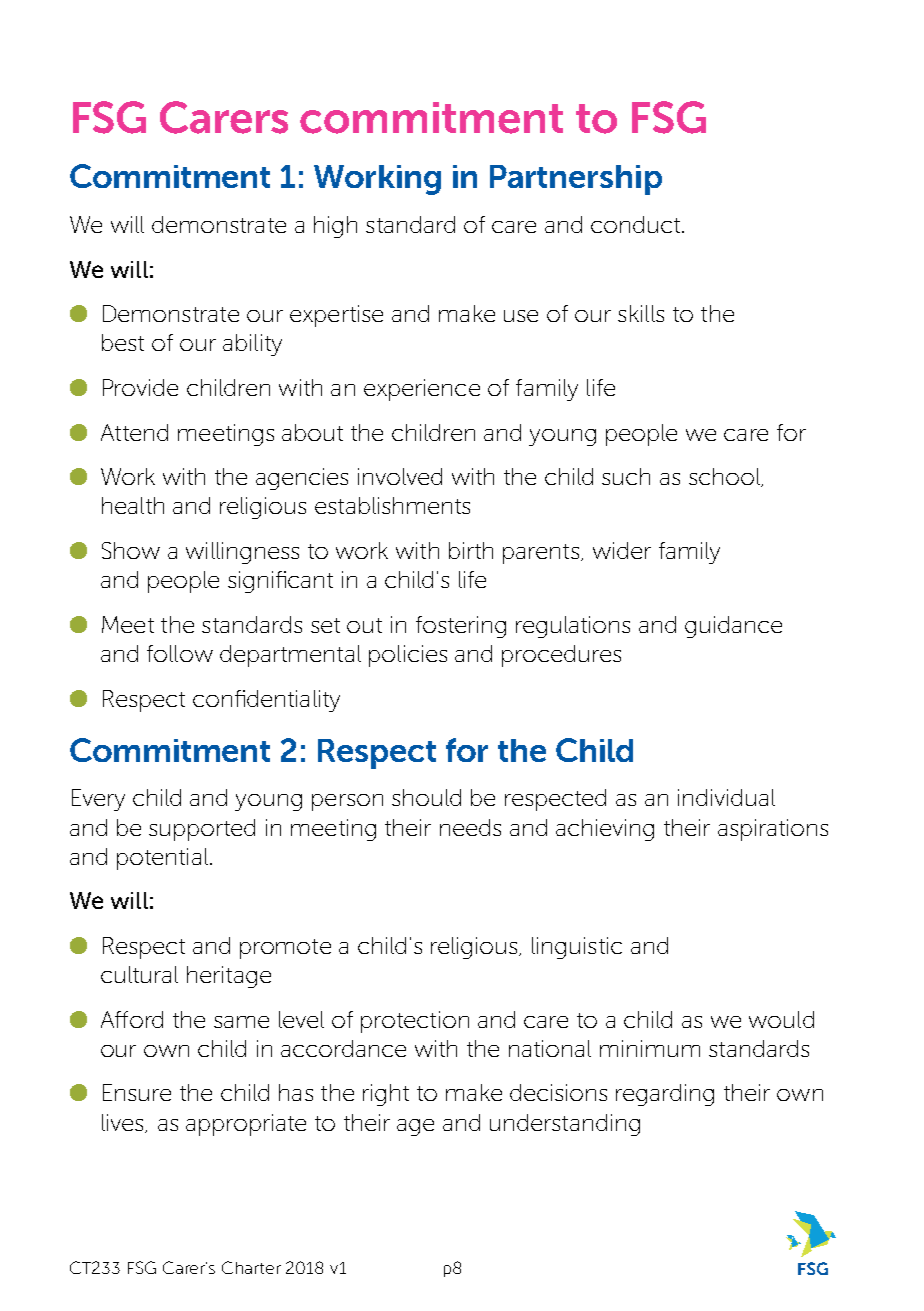 Image resolution: width=924 pixels, height=1311 pixels. I want to click on high, so click(335, 227).
